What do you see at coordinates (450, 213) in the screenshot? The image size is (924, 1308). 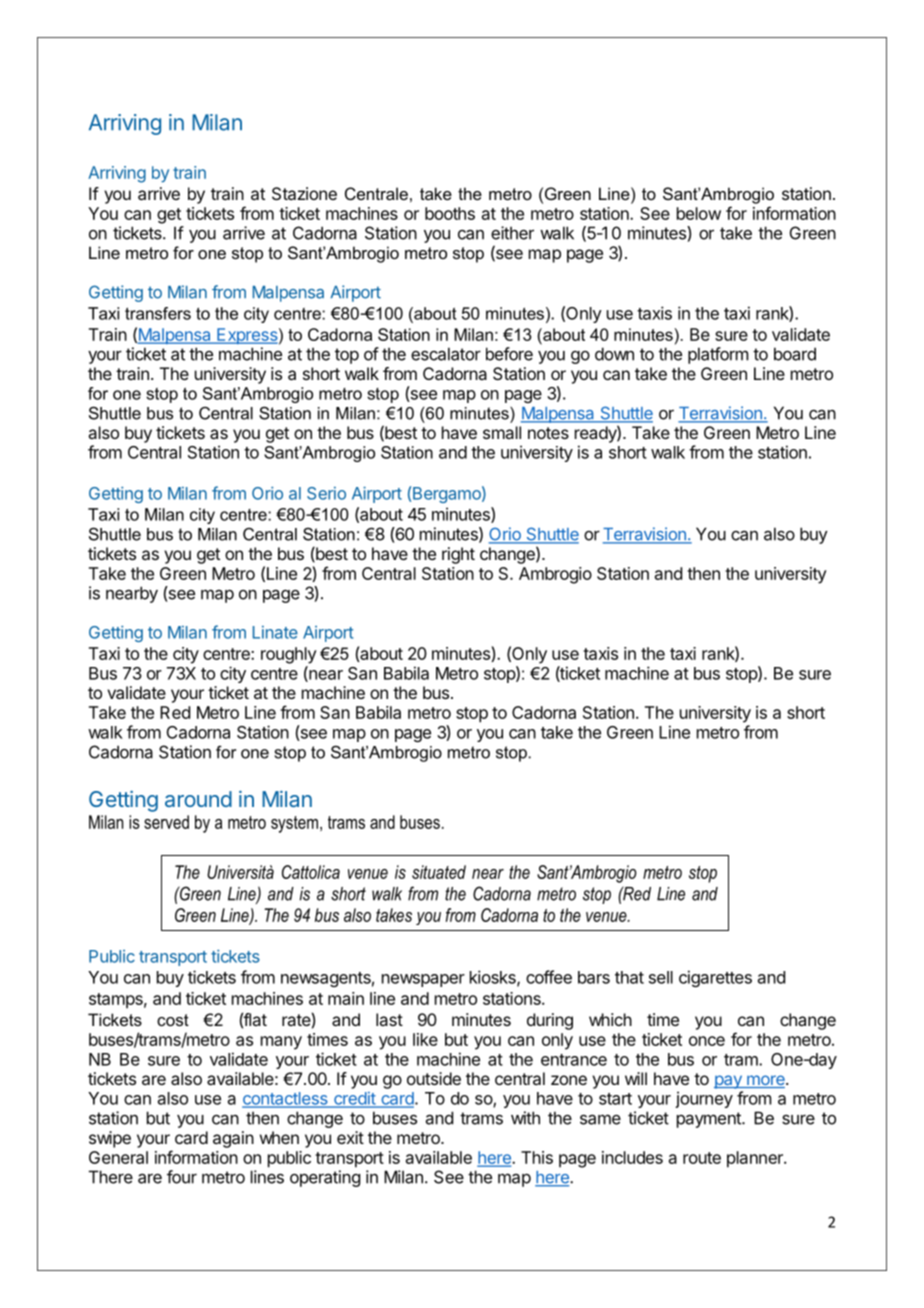 I see `booths` at bounding box center [450, 213].
